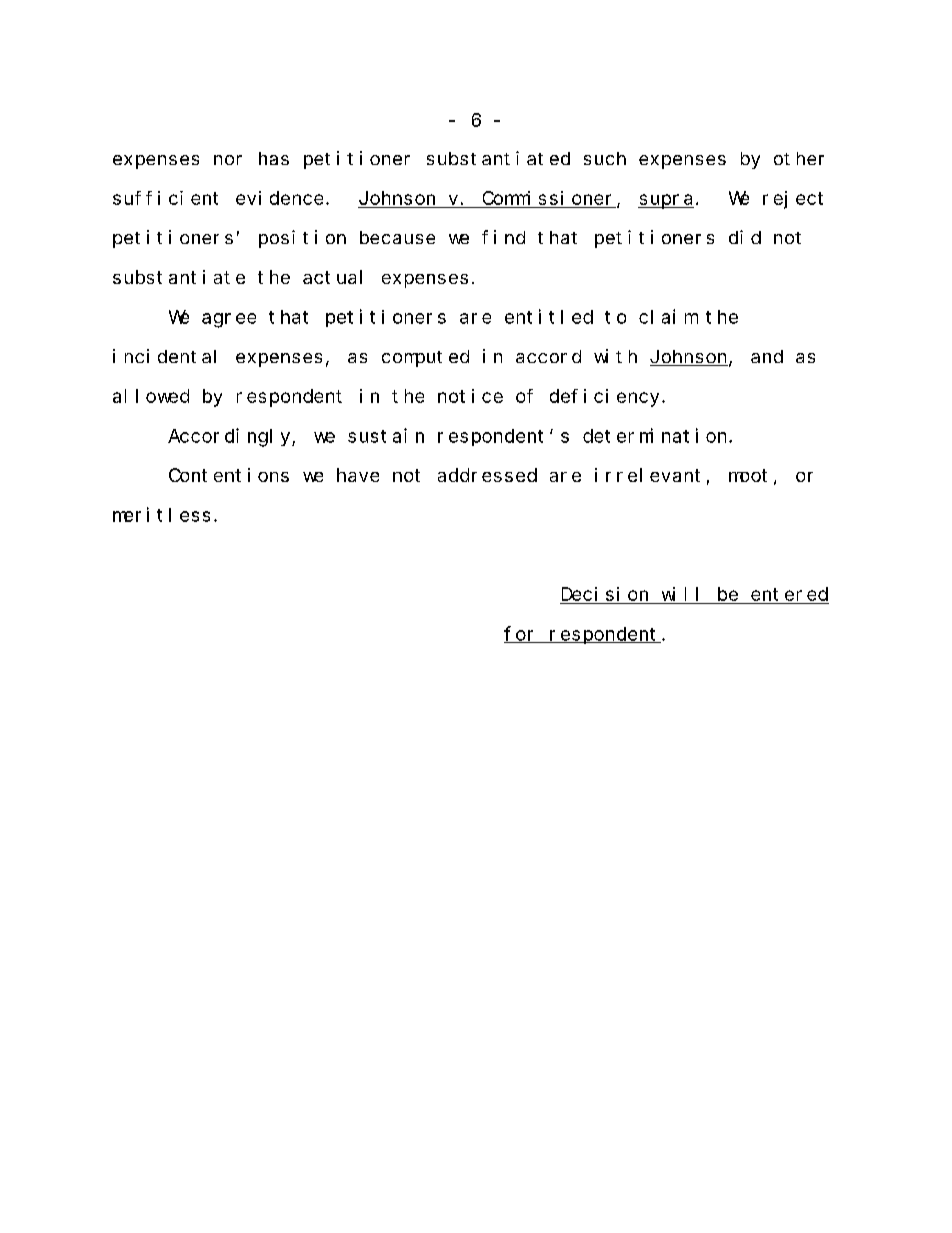 The height and width of the screenshot is (1233, 952). What do you see at coordinates (549, 199) in the screenshot?
I see `Commissioner` at bounding box center [549, 199].
